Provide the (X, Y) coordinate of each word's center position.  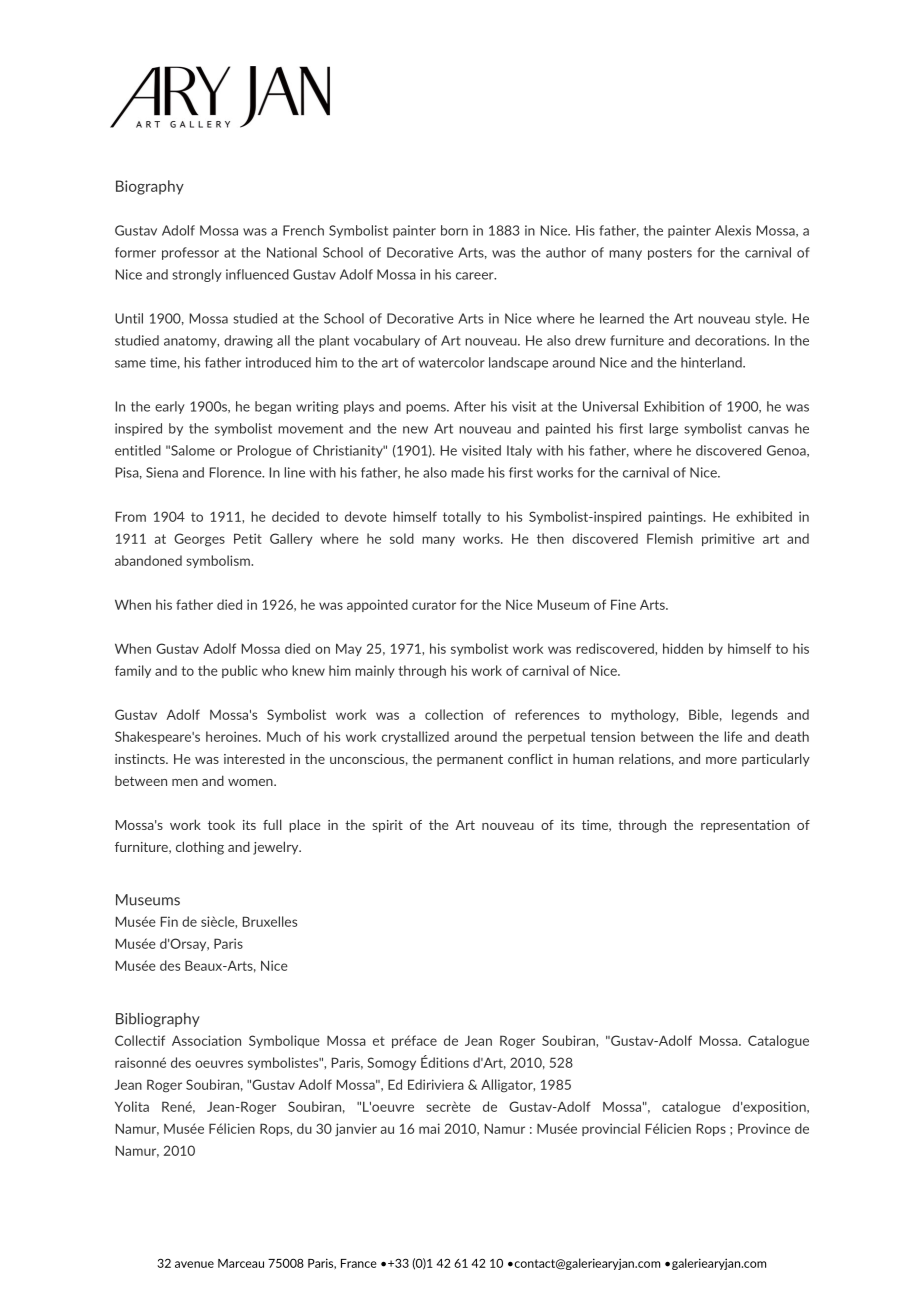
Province (764, 1128)
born (454, 230)
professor (190, 253)
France (359, 1263)
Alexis (733, 230)
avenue (194, 1264)
